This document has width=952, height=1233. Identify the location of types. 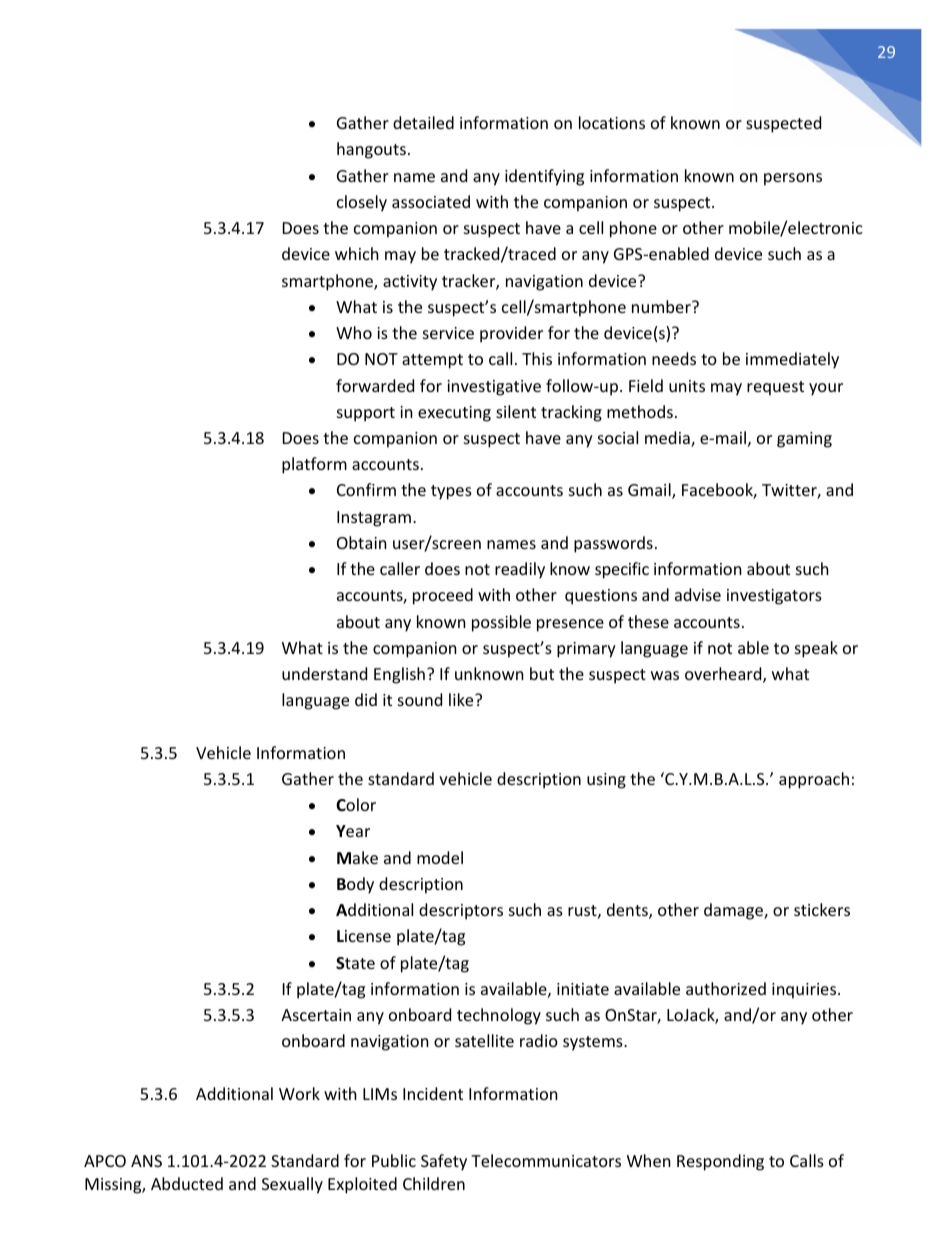
(451, 492).
